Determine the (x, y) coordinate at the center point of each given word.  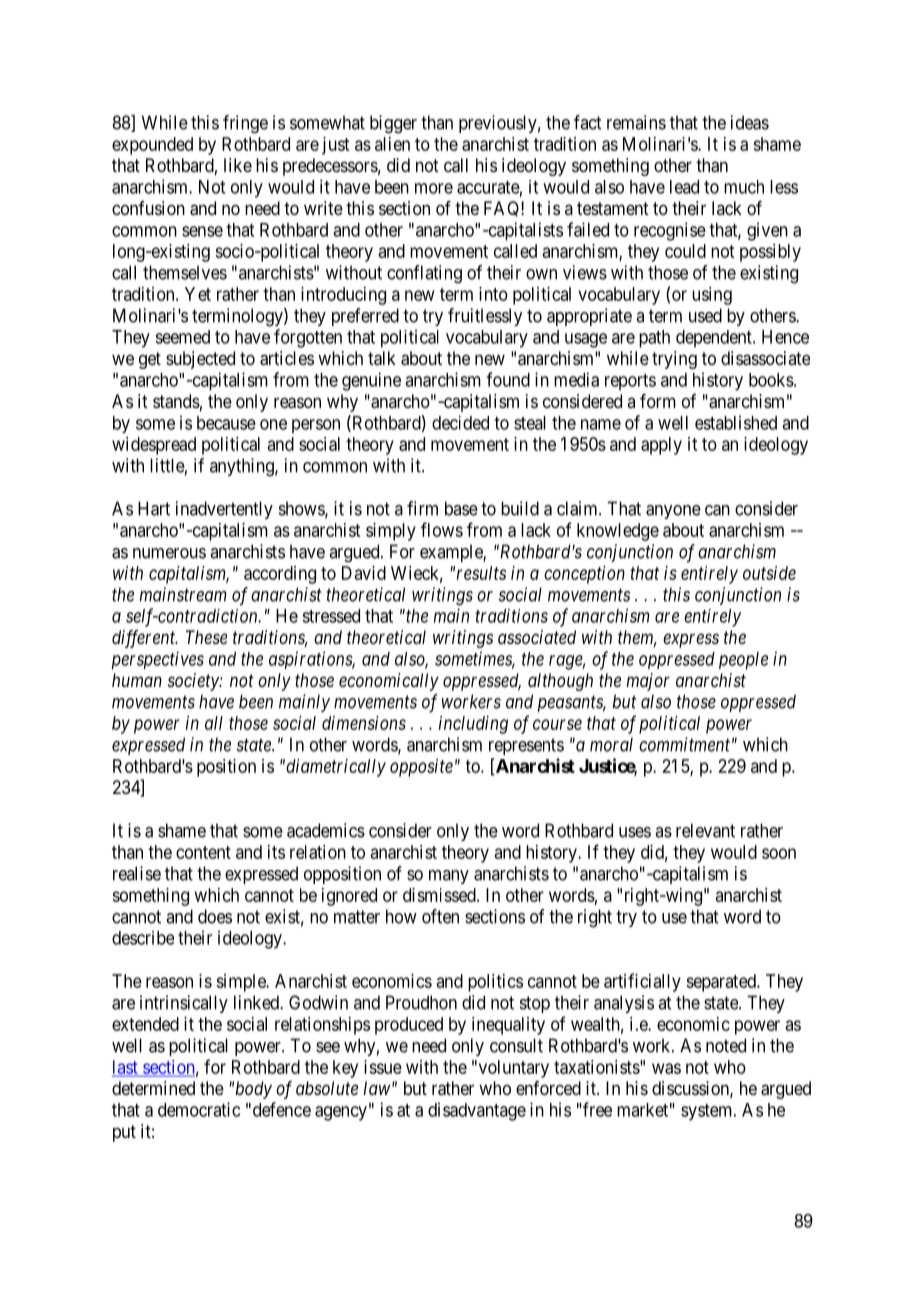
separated (722, 983)
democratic (199, 1109)
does (215, 916)
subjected (200, 360)
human (137, 680)
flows (442, 529)
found (508, 379)
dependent (715, 339)
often (440, 916)
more (434, 188)
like (238, 165)
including (473, 725)
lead (684, 187)
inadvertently (224, 510)
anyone (673, 512)
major (648, 682)
